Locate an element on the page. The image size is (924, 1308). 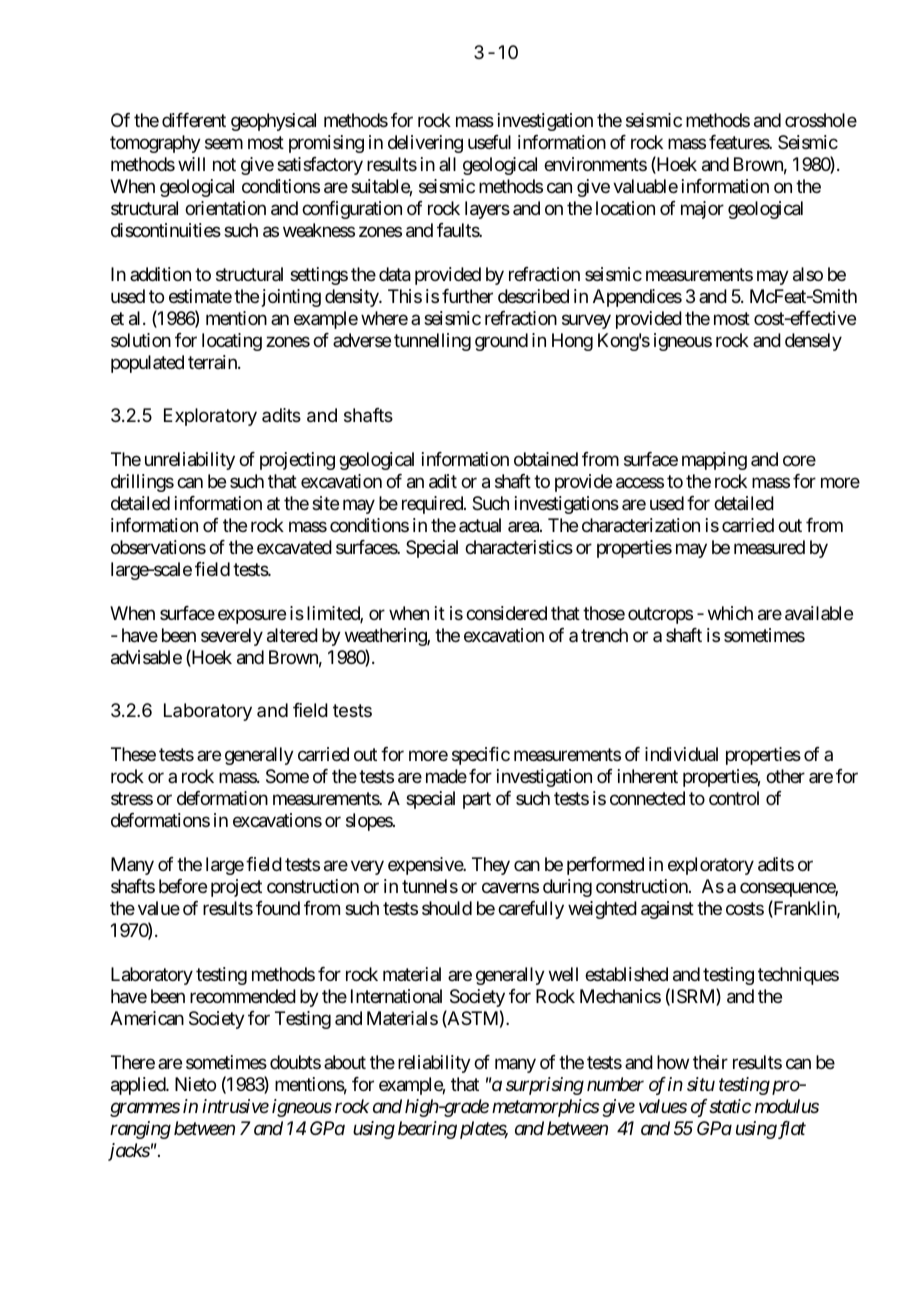
useful is located at coordinates (489, 142).
